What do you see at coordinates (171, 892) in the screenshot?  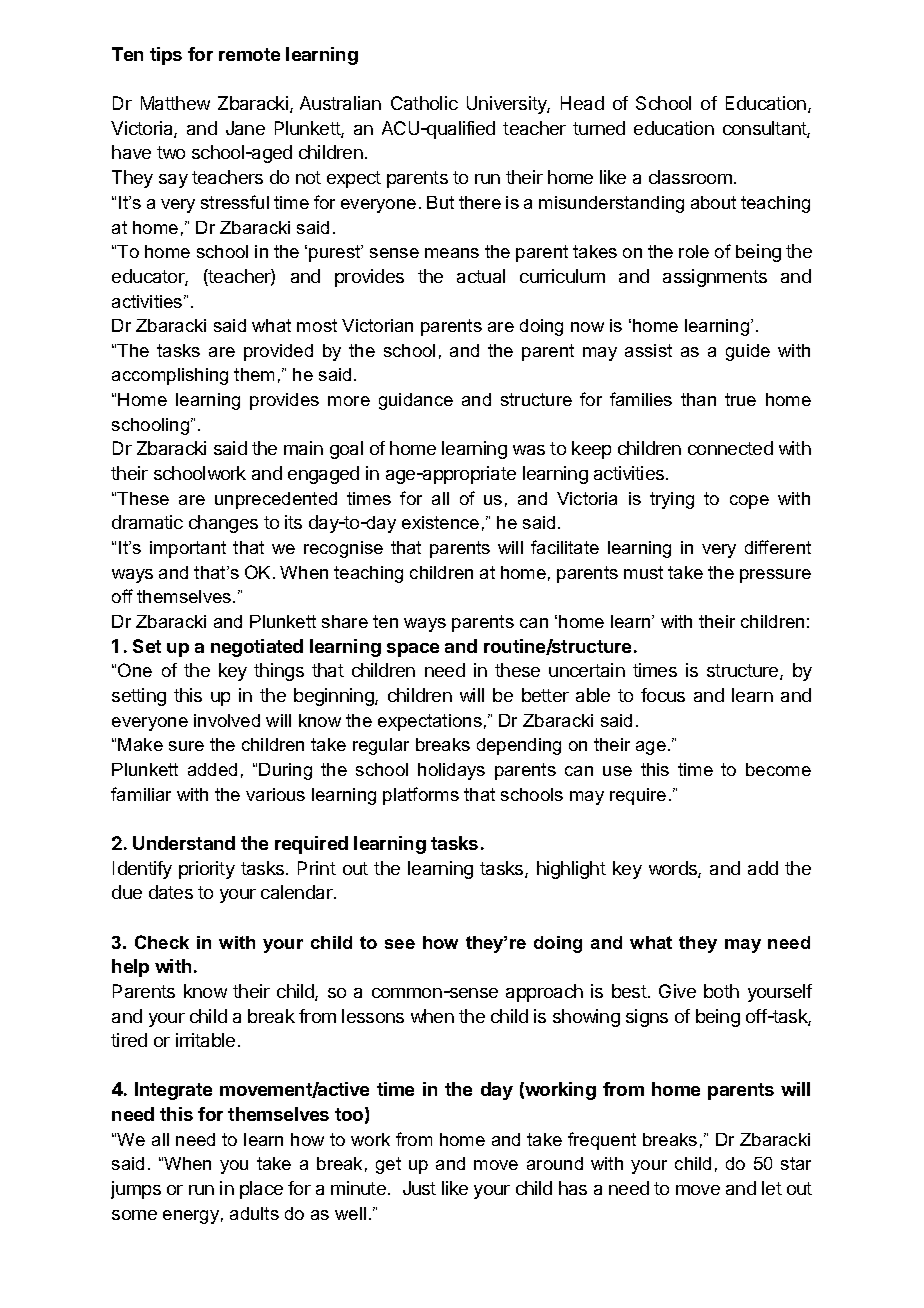 I see `dates` at bounding box center [171, 892].
